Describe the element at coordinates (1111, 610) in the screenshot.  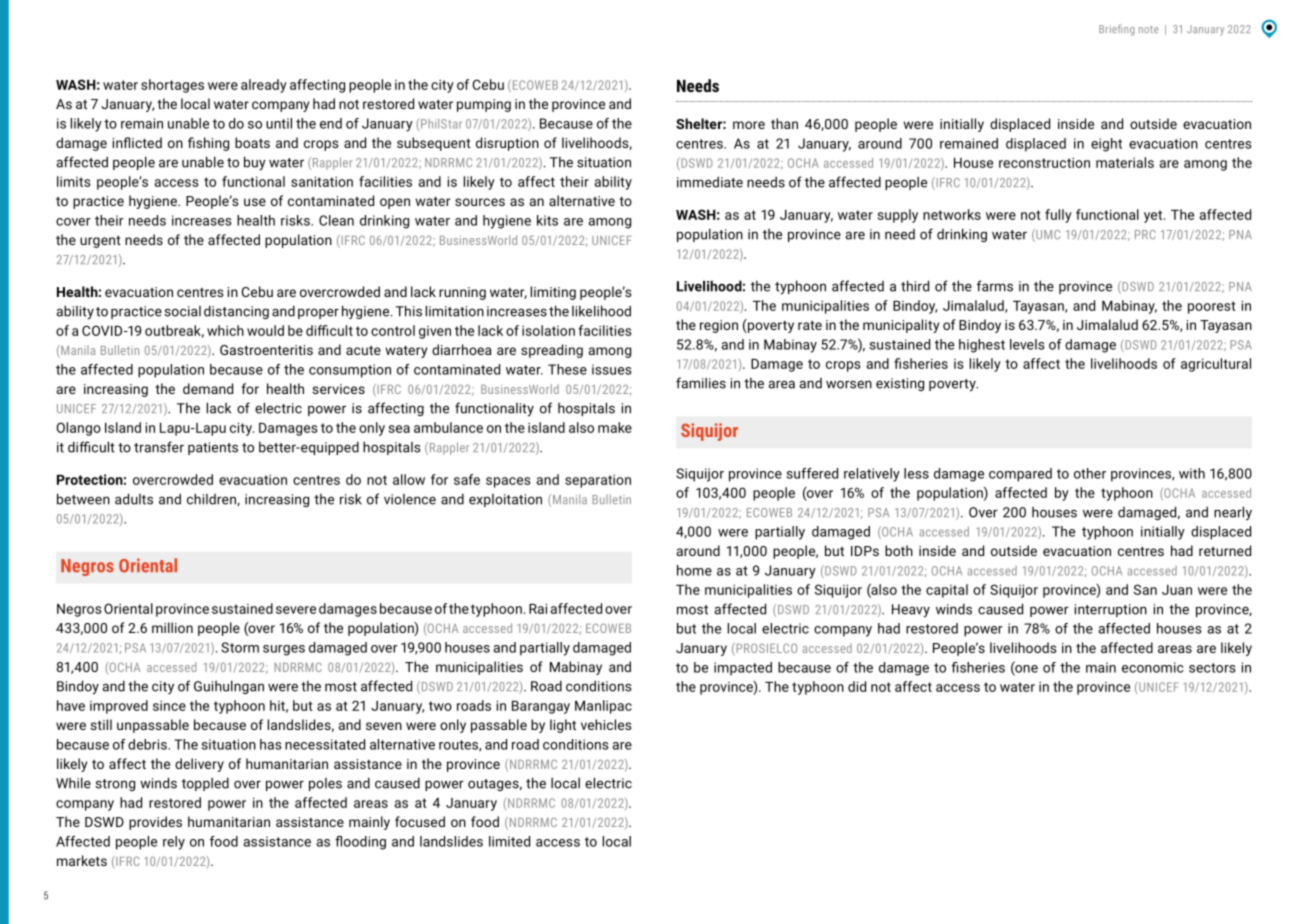
I see `interruption` at that location.
